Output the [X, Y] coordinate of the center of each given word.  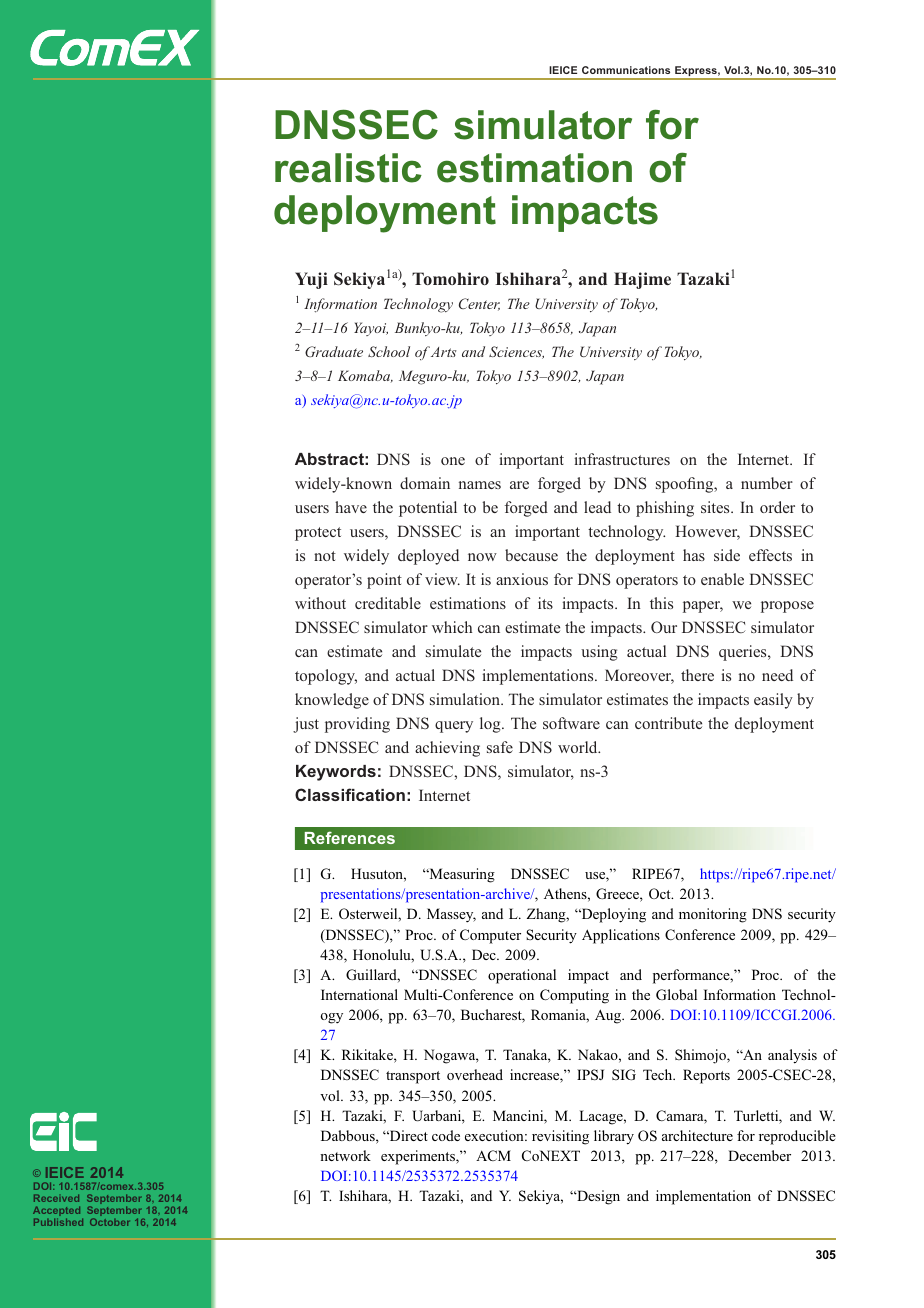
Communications [626, 70]
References [350, 837]
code [446, 1135]
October [110, 1222]
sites [716, 507]
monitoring [713, 915]
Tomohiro [450, 278]
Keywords [336, 773]
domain [425, 483]
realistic [348, 168]
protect [318, 534]
